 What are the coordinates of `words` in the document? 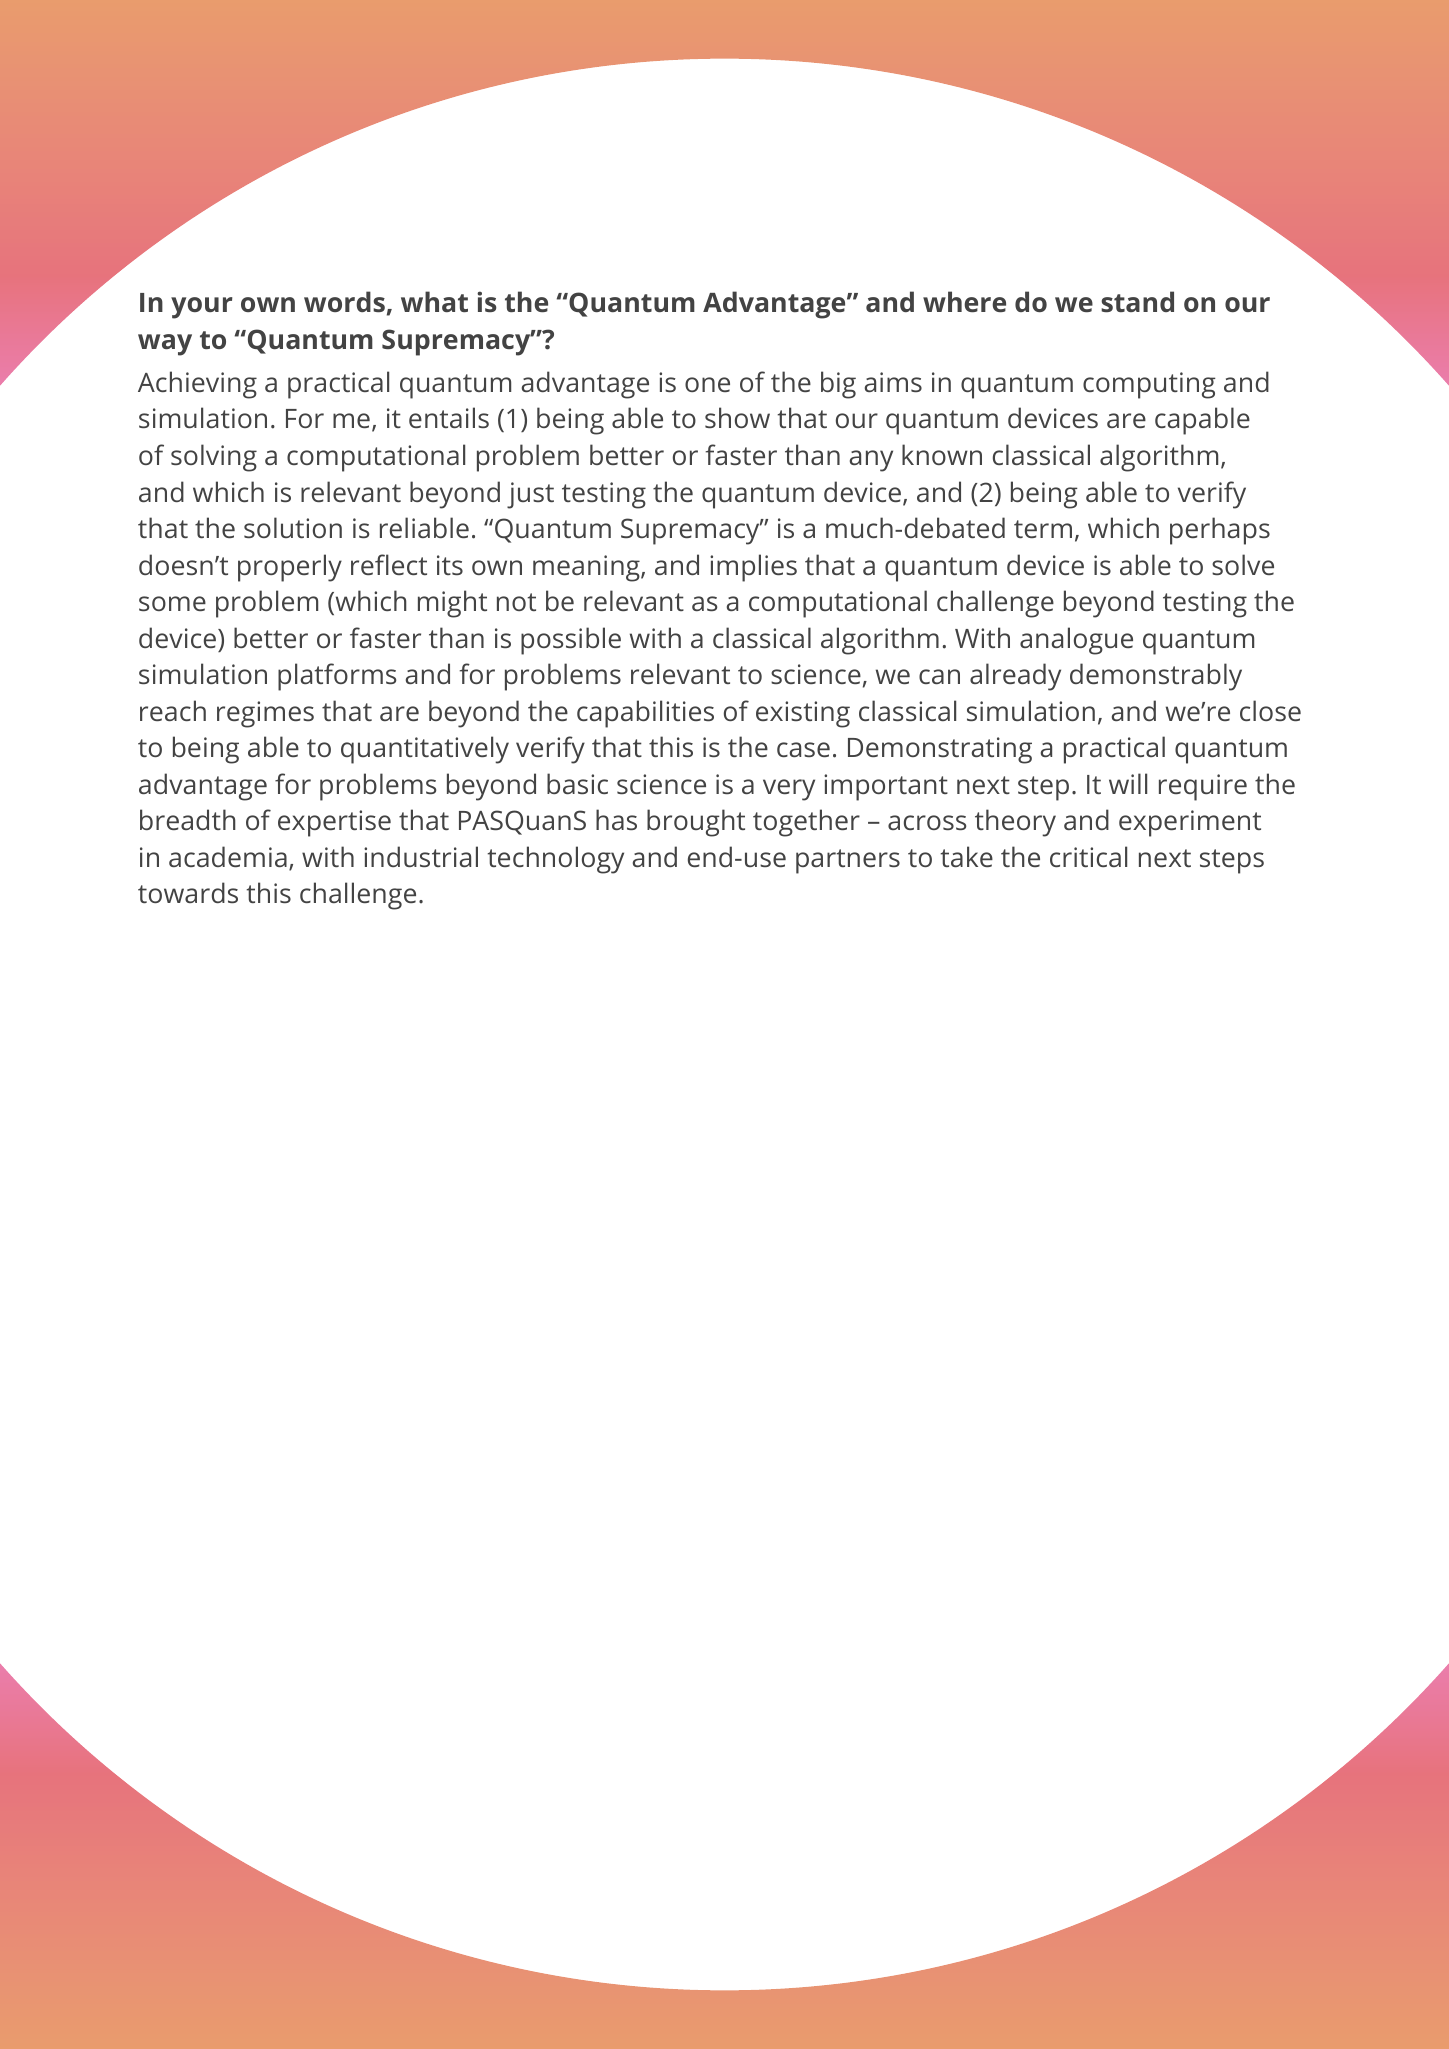 It's located at (344, 301).
